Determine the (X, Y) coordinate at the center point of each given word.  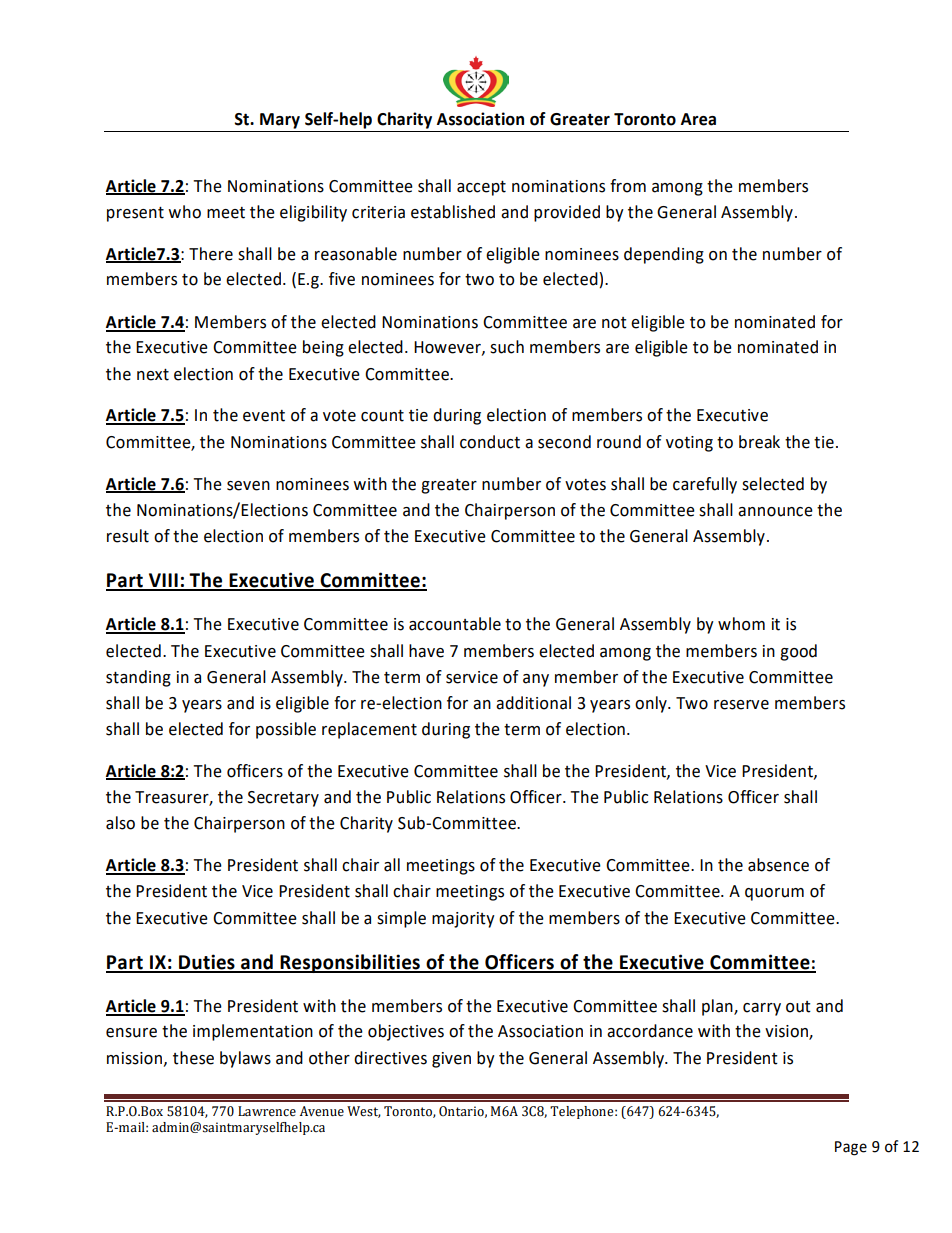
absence (778, 865)
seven (248, 486)
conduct (490, 442)
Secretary (283, 799)
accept (481, 188)
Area (698, 119)
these (193, 1058)
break (759, 442)
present (135, 214)
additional (533, 703)
